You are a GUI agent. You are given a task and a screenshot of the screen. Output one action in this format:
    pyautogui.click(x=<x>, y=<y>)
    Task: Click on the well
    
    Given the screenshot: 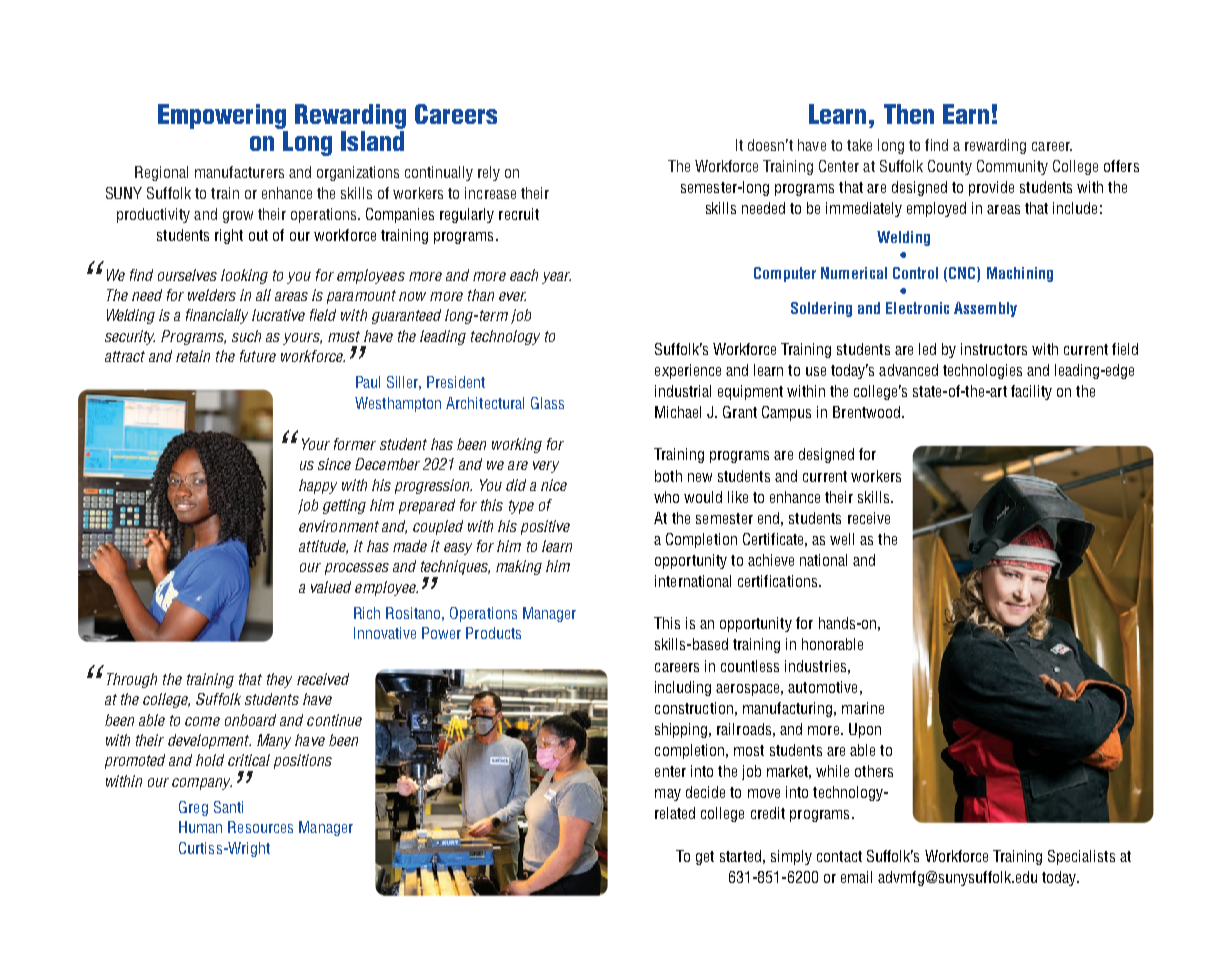 What is the action you would take?
    pyautogui.click(x=842, y=539)
